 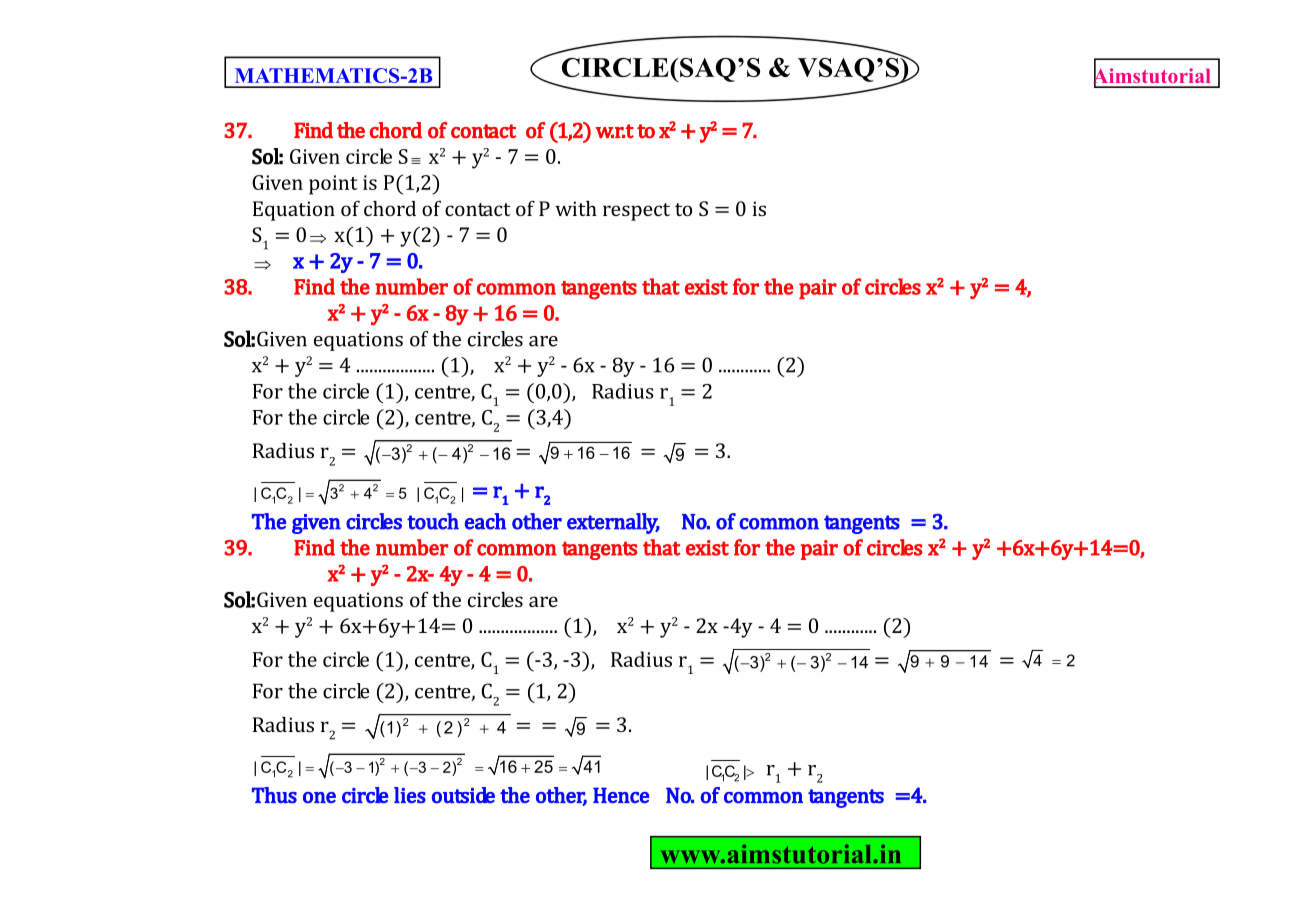 I want to click on Hence, so click(x=621, y=795).
